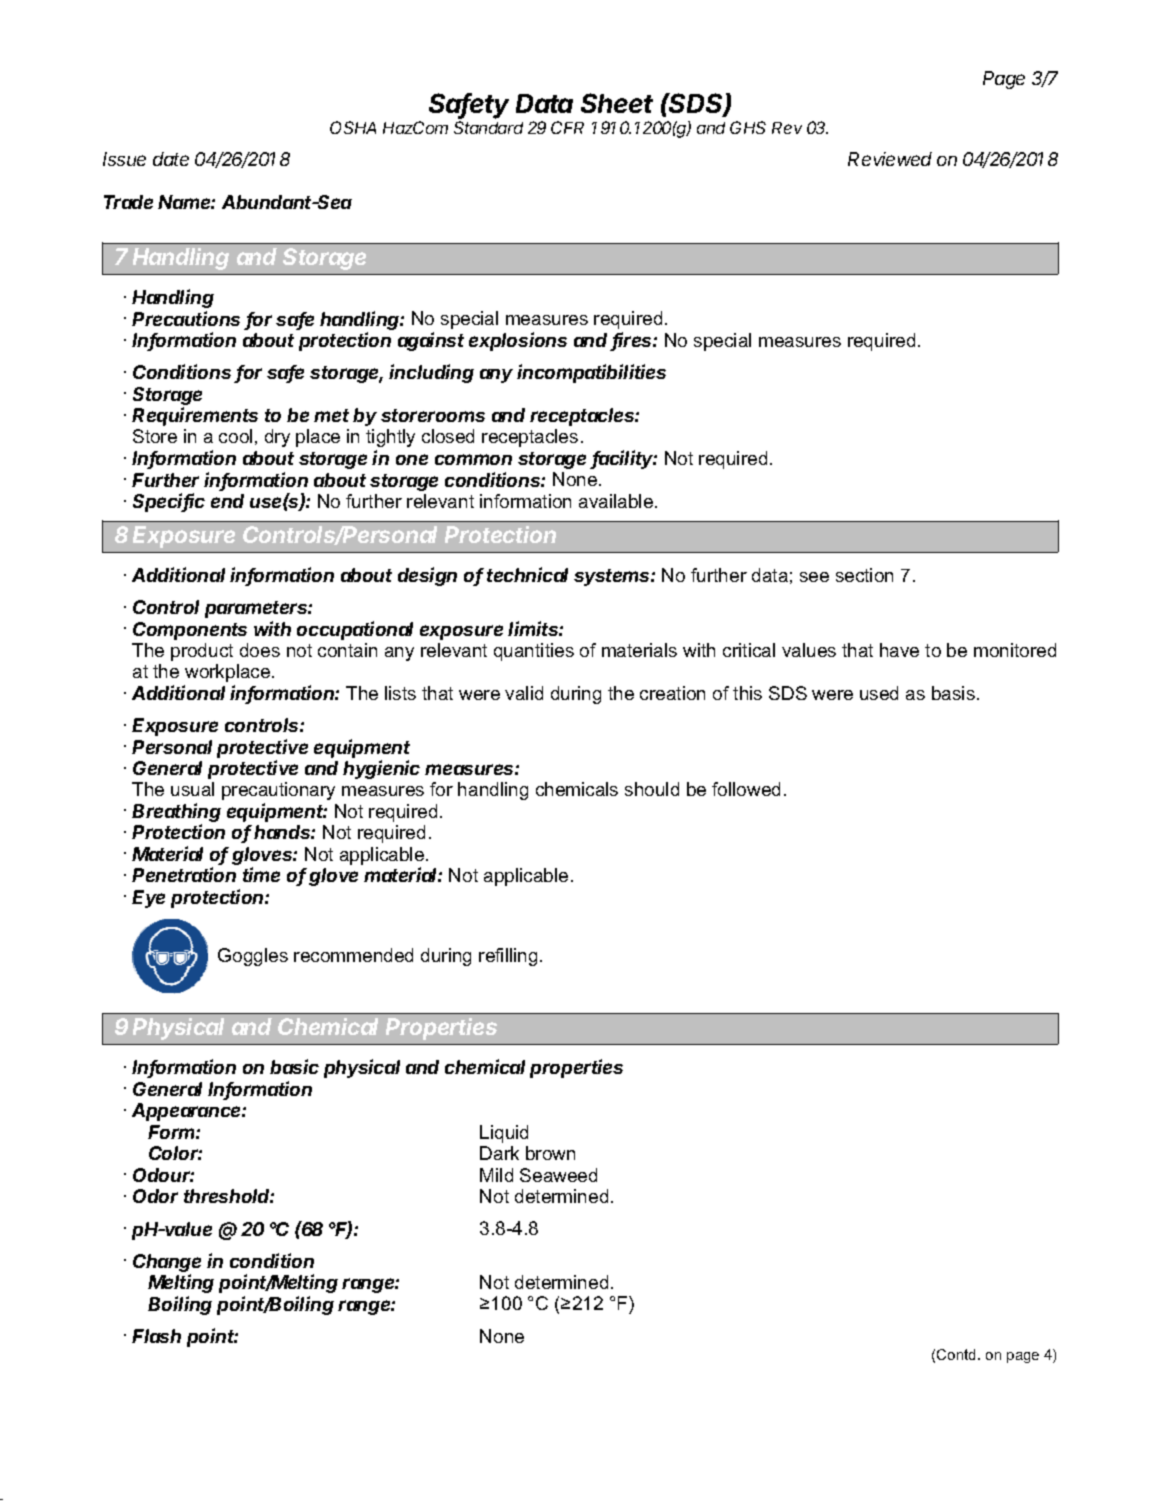  What do you see at coordinates (169, 502) in the screenshot?
I see `Specific` at bounding box center [169, 502].
